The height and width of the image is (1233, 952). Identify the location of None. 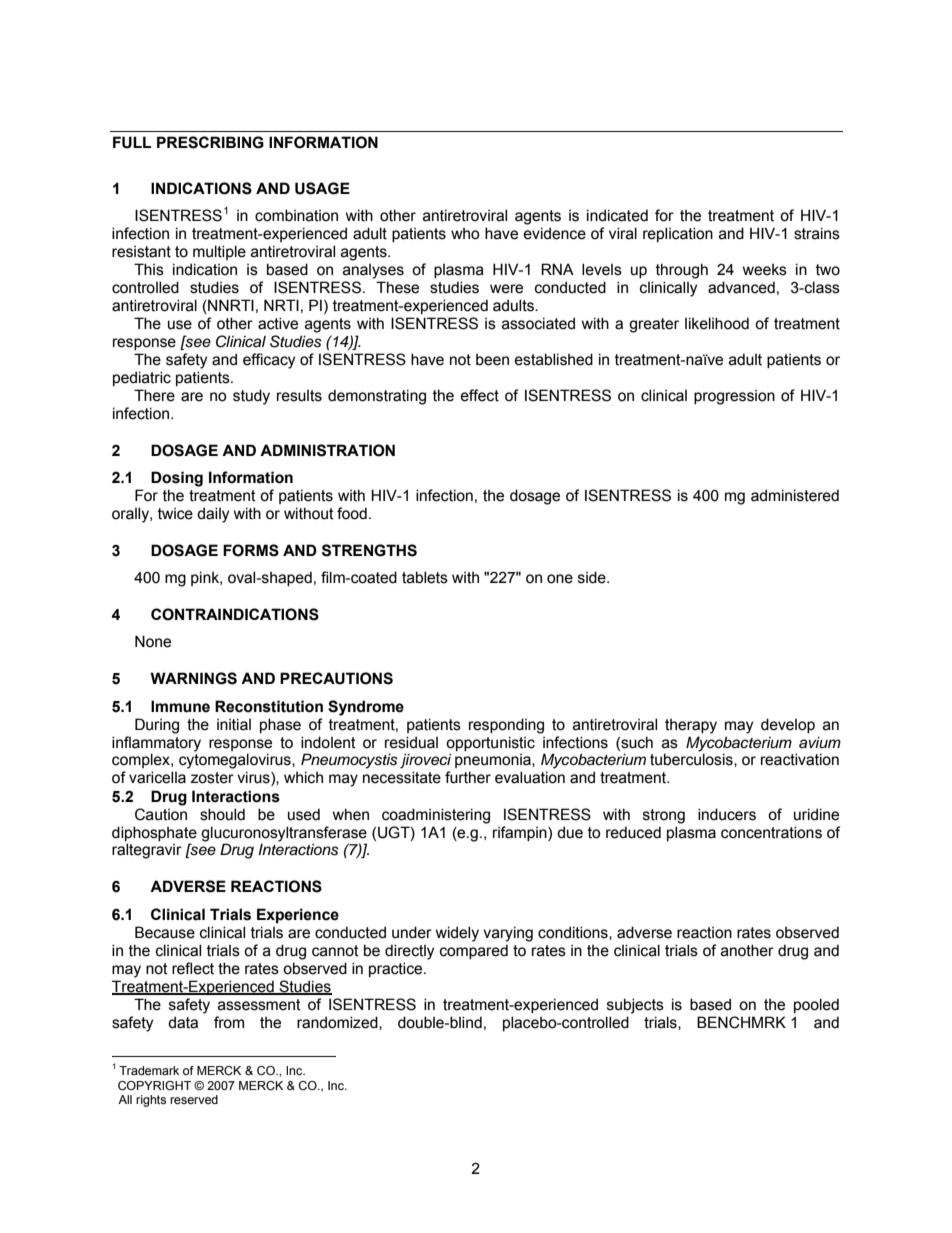
(153, 641).
